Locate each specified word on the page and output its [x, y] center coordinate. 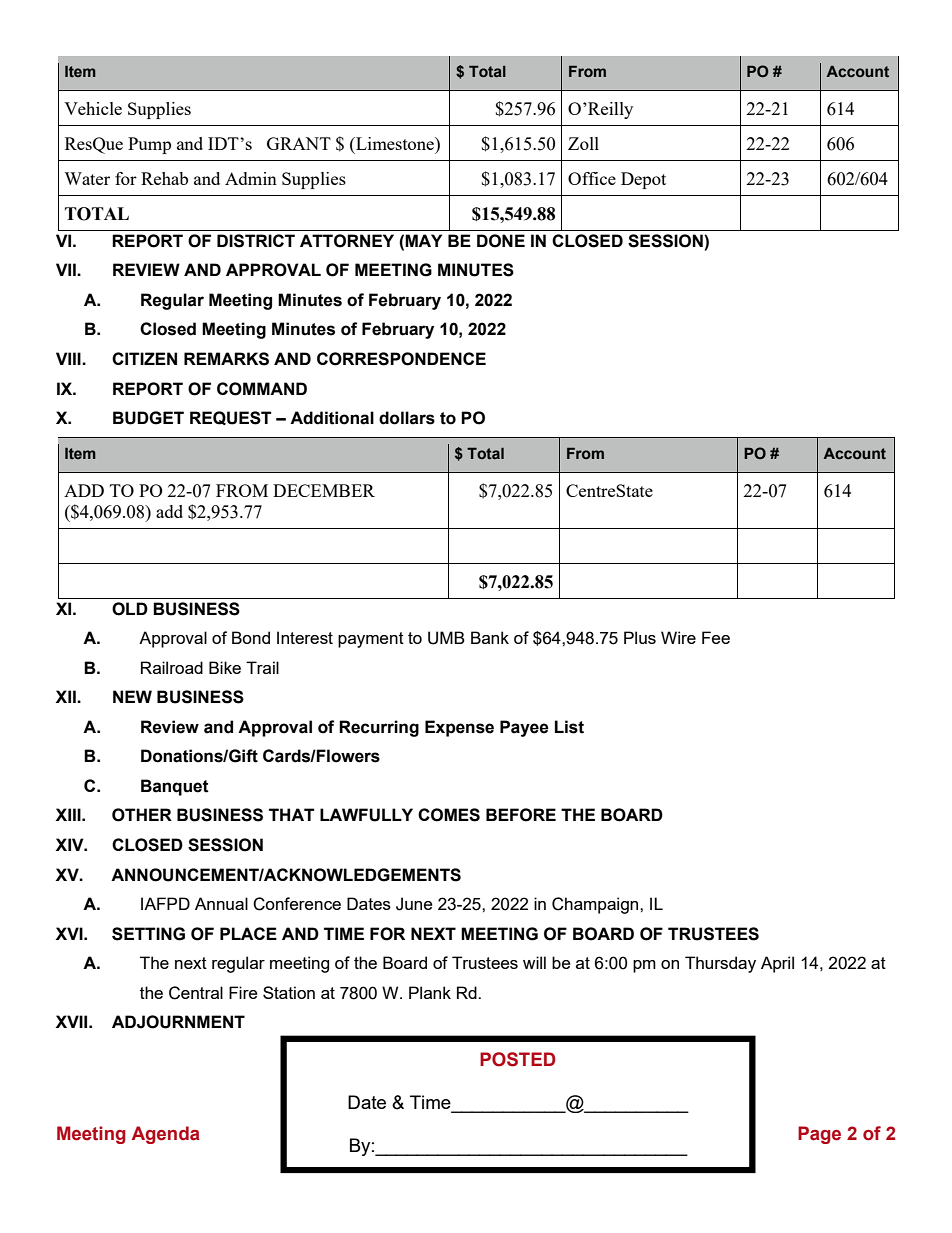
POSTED [518, 1059]
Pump [149, 145]
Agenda [166, 1135]
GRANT [299, 143]
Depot [643, 180]
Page [819, 1135]
